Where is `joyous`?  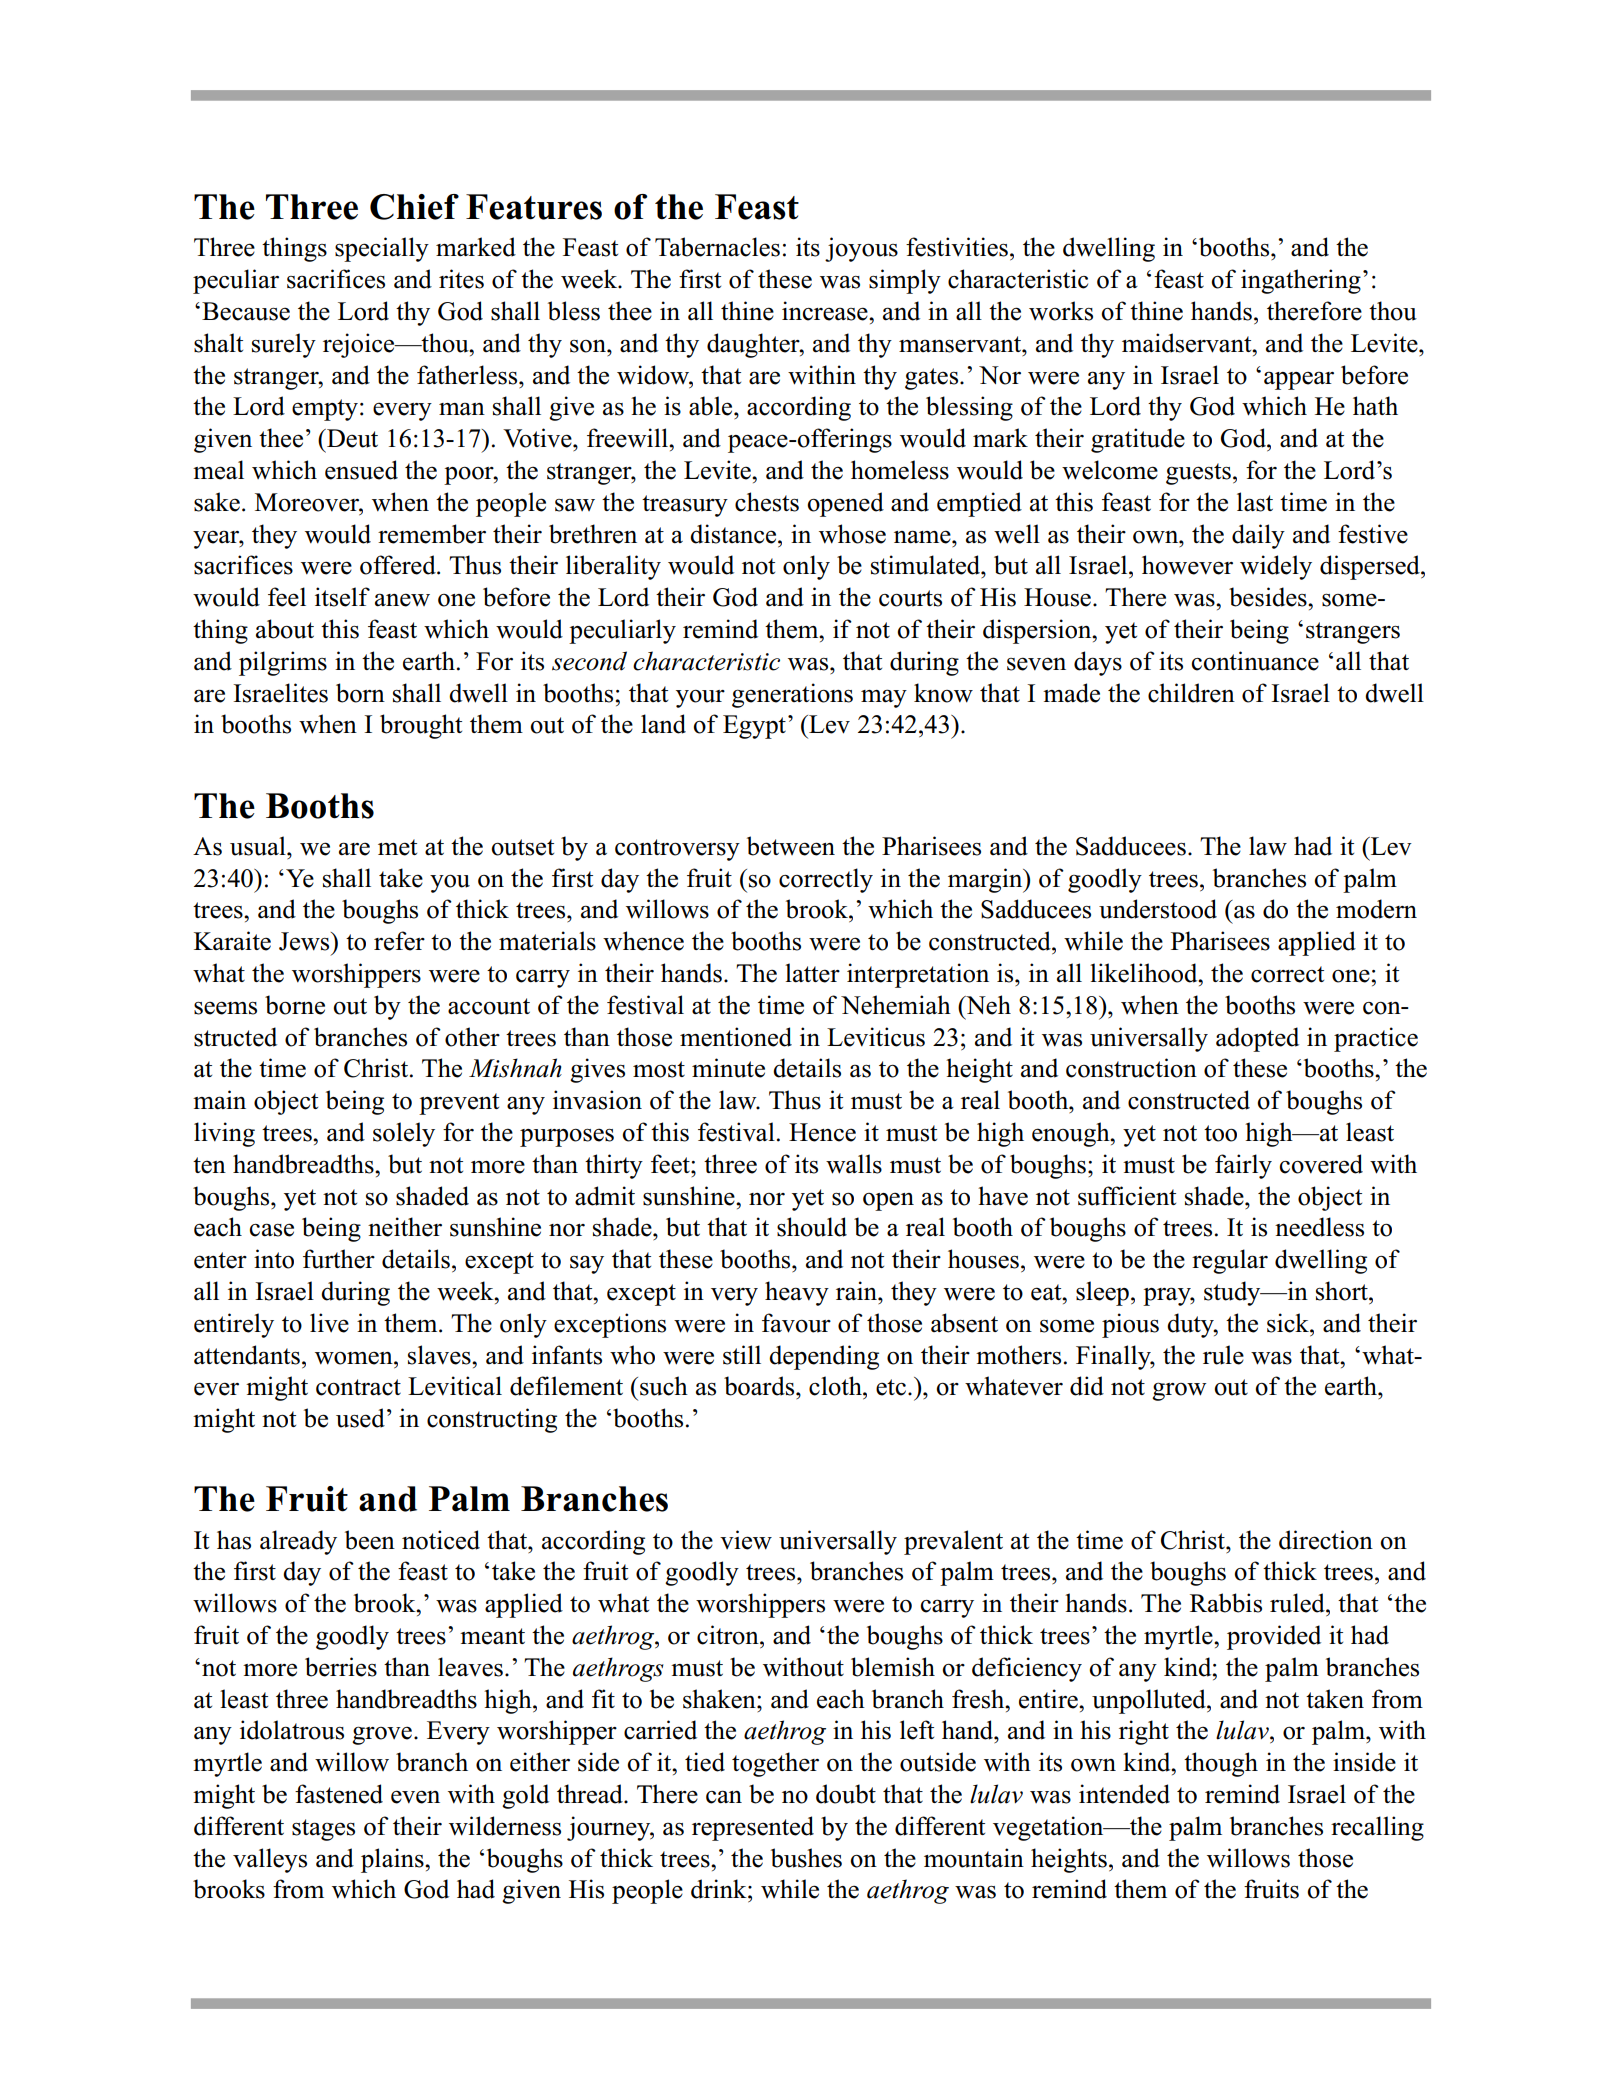 joyous is located at coordinates (861, 249).
